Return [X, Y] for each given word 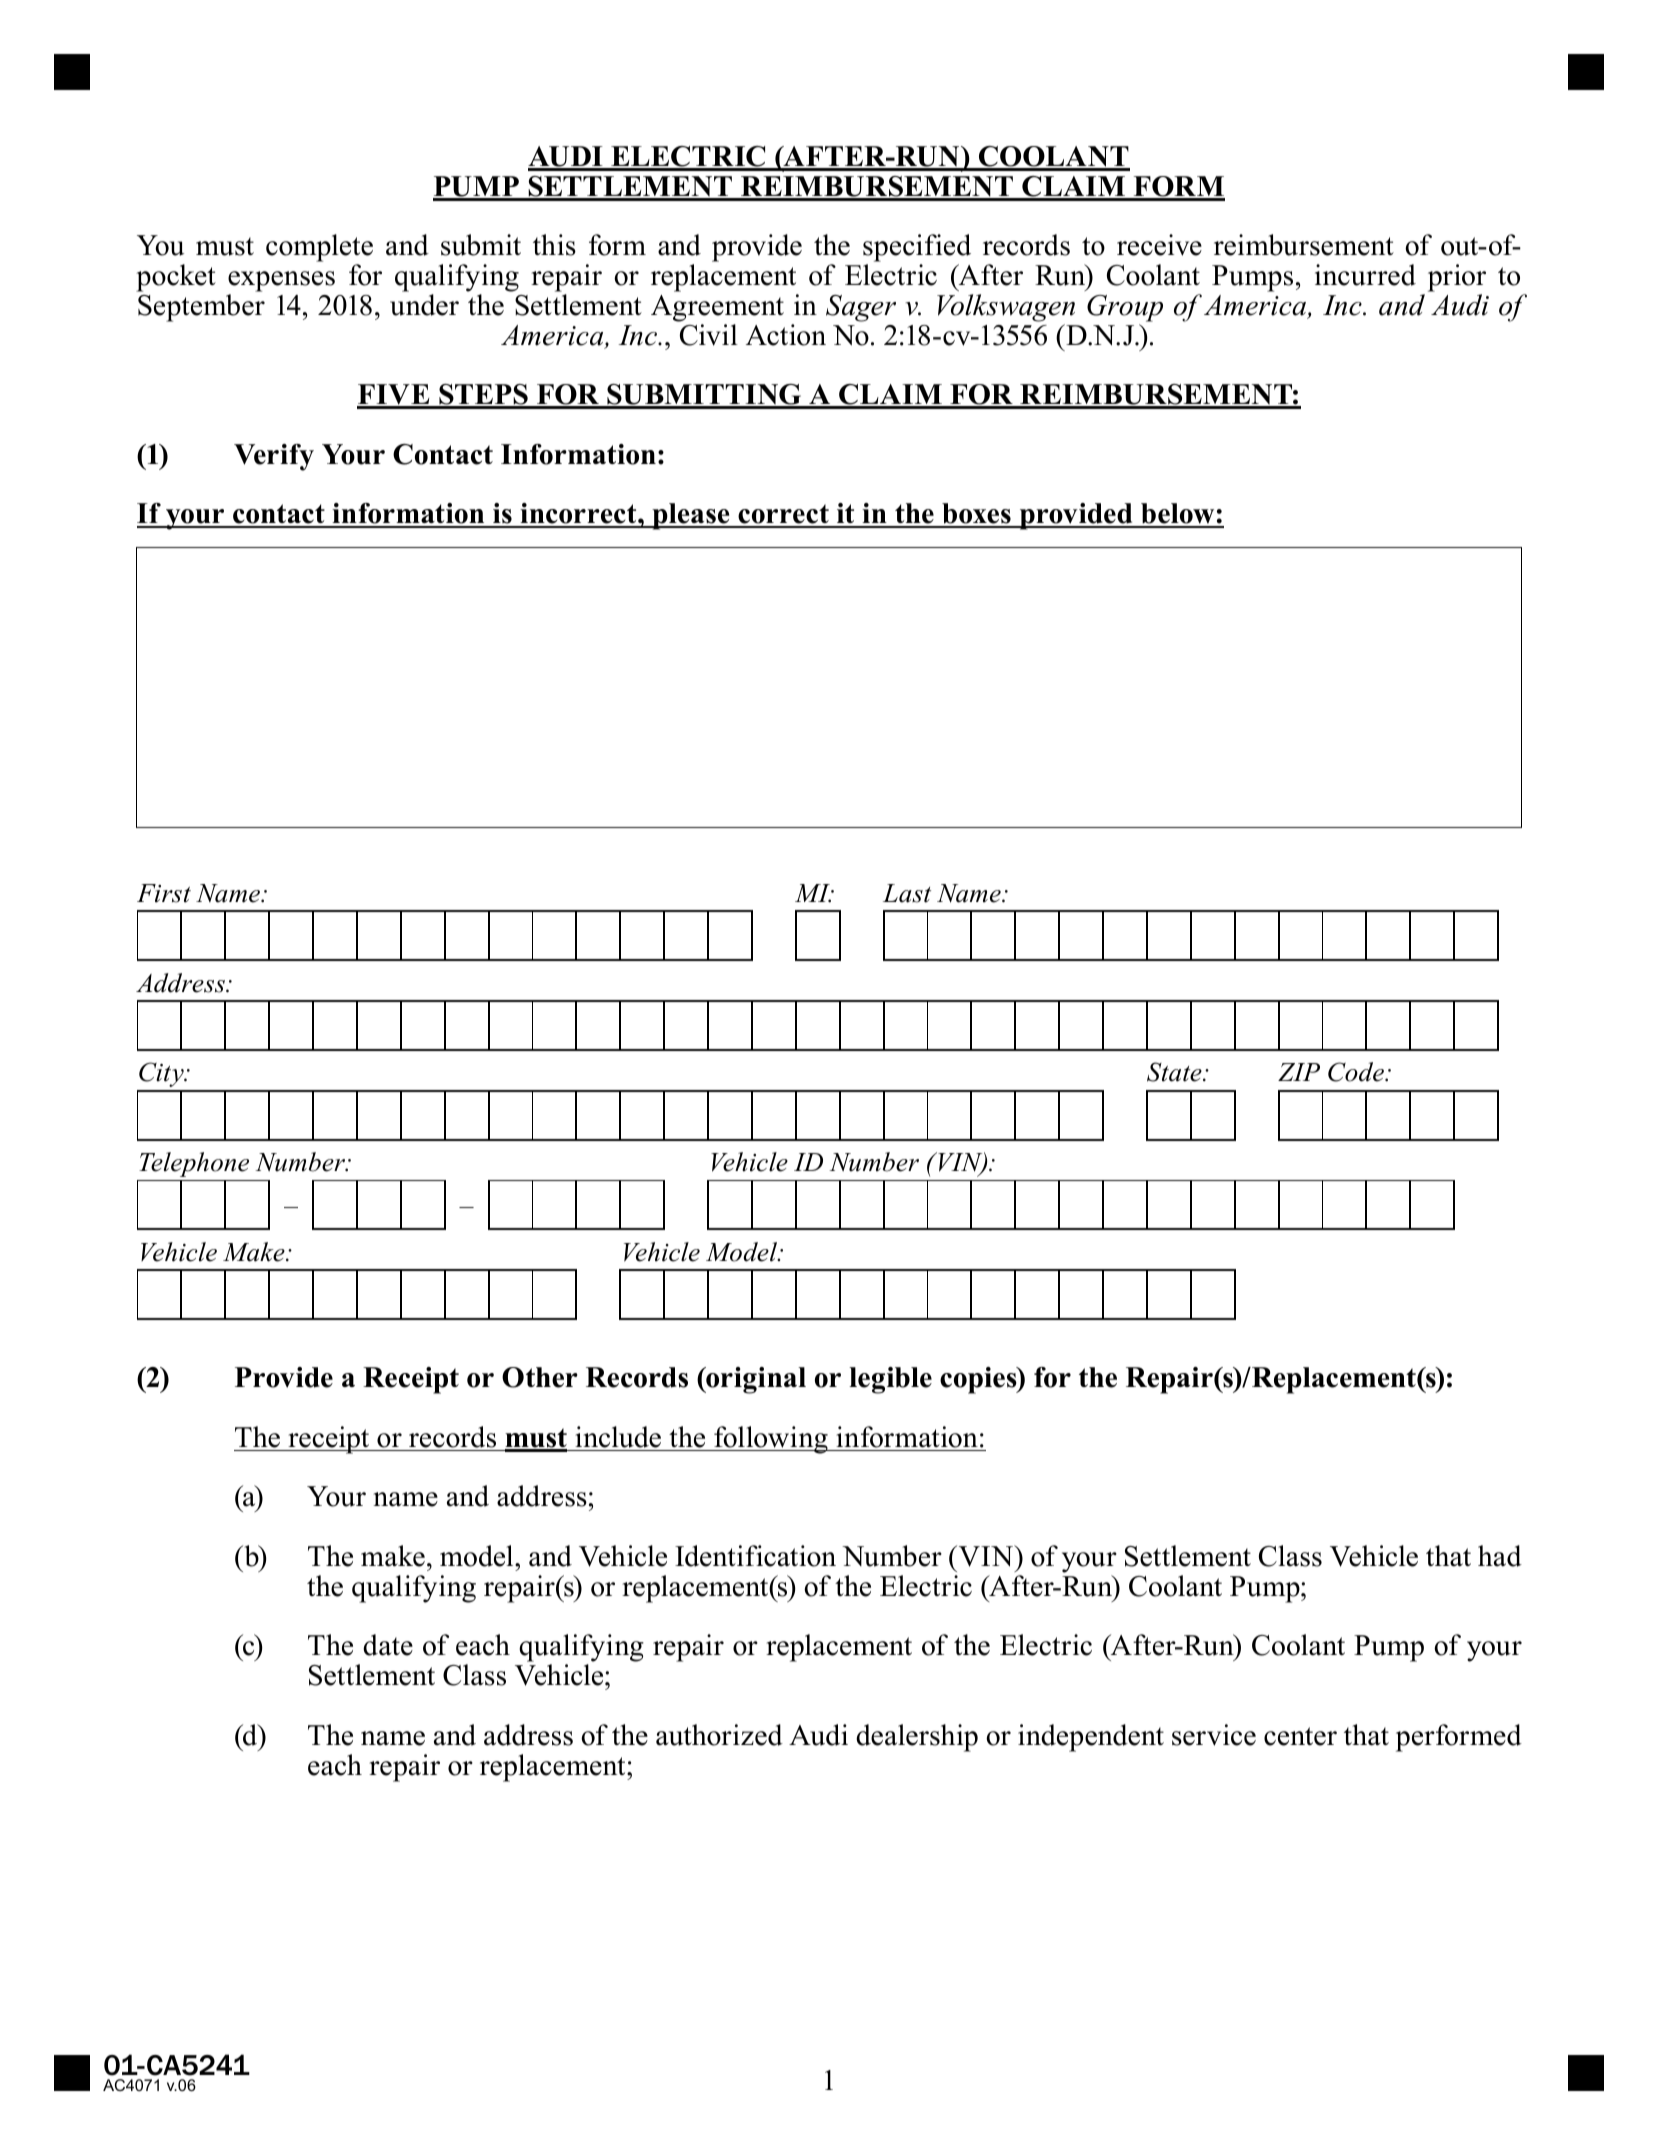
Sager [861, 308]
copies [979, 1380]
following [771, 1440]
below [1178, 515]
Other [540, 1377]
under [424, 305]
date [388, 1645]
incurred [1365, 275]
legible [890, 1380]
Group [1125, 308]
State [1175, 1072]
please [691, 516]
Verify [274, 457]
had [1500, 1556]
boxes [976, 515]
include [618, 1437]
